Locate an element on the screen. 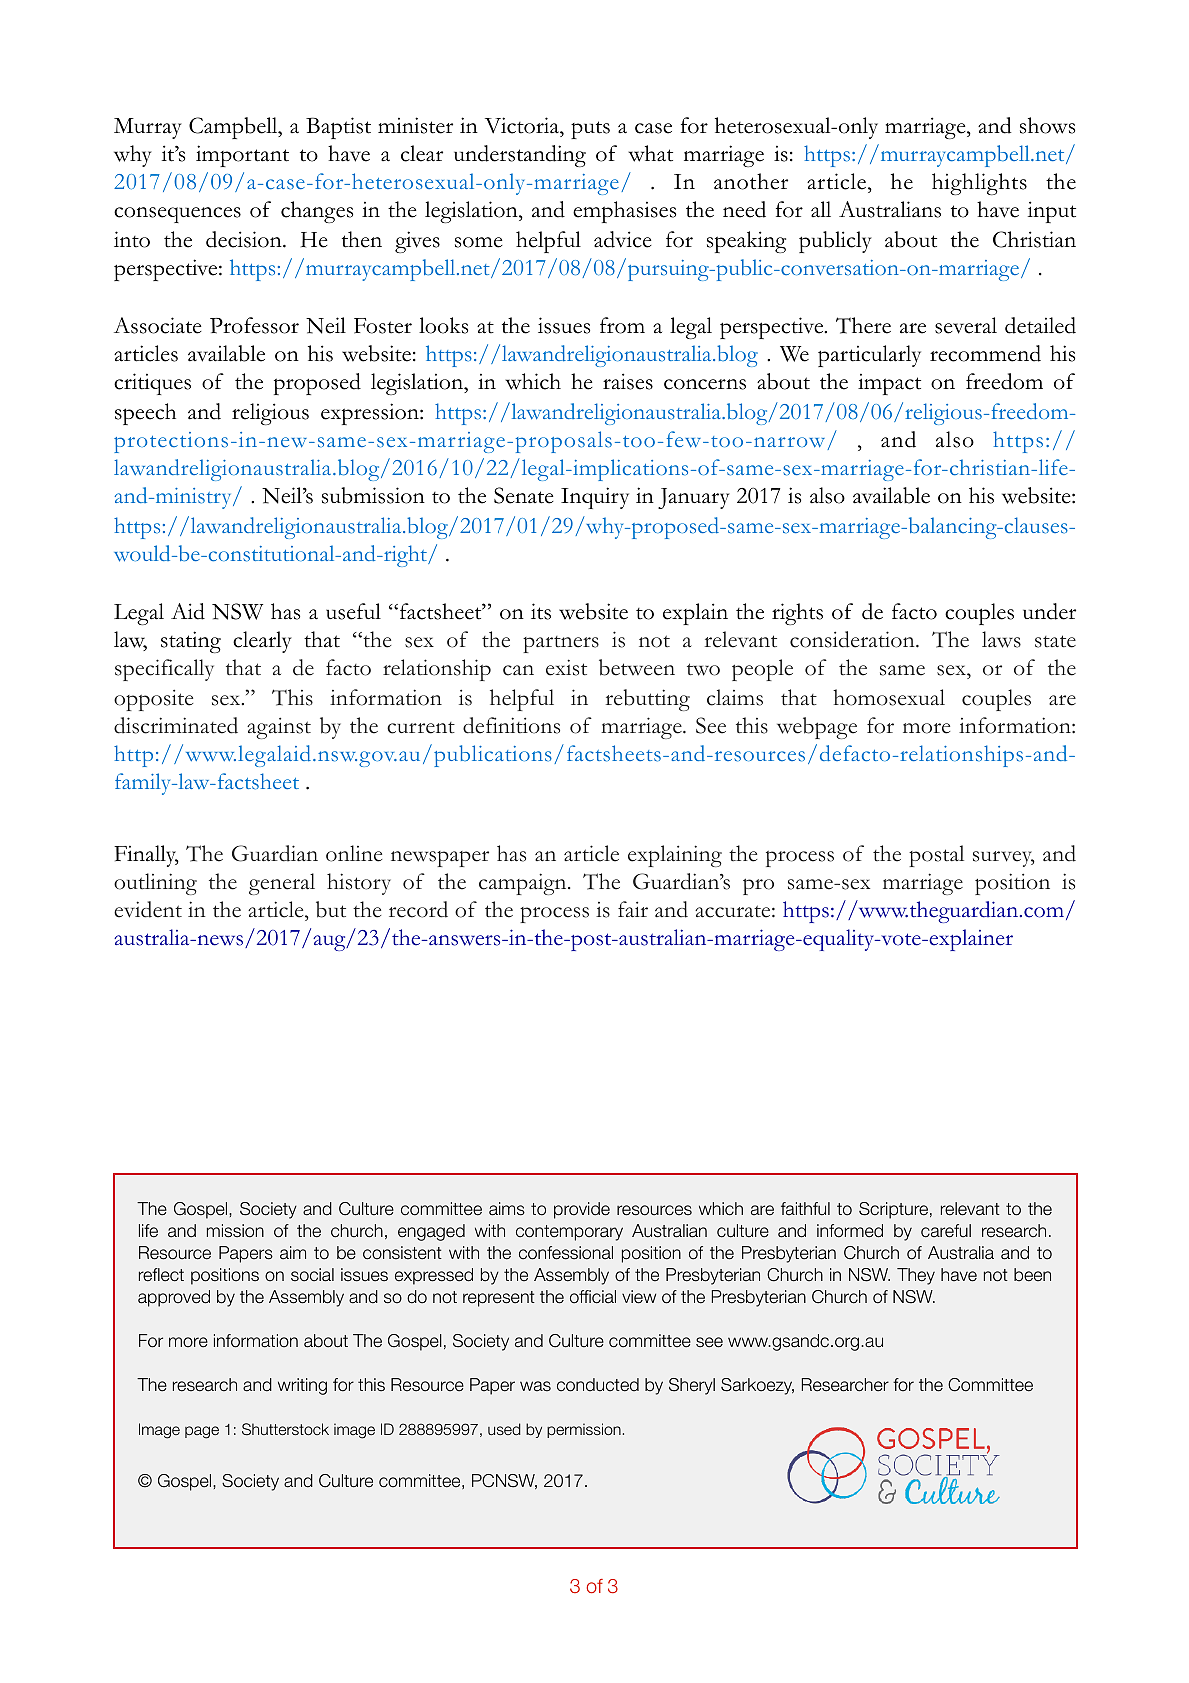 Image resolution: width=1189 pixels, height=1683 pixels. puts is located at coordinates (590, 130).
